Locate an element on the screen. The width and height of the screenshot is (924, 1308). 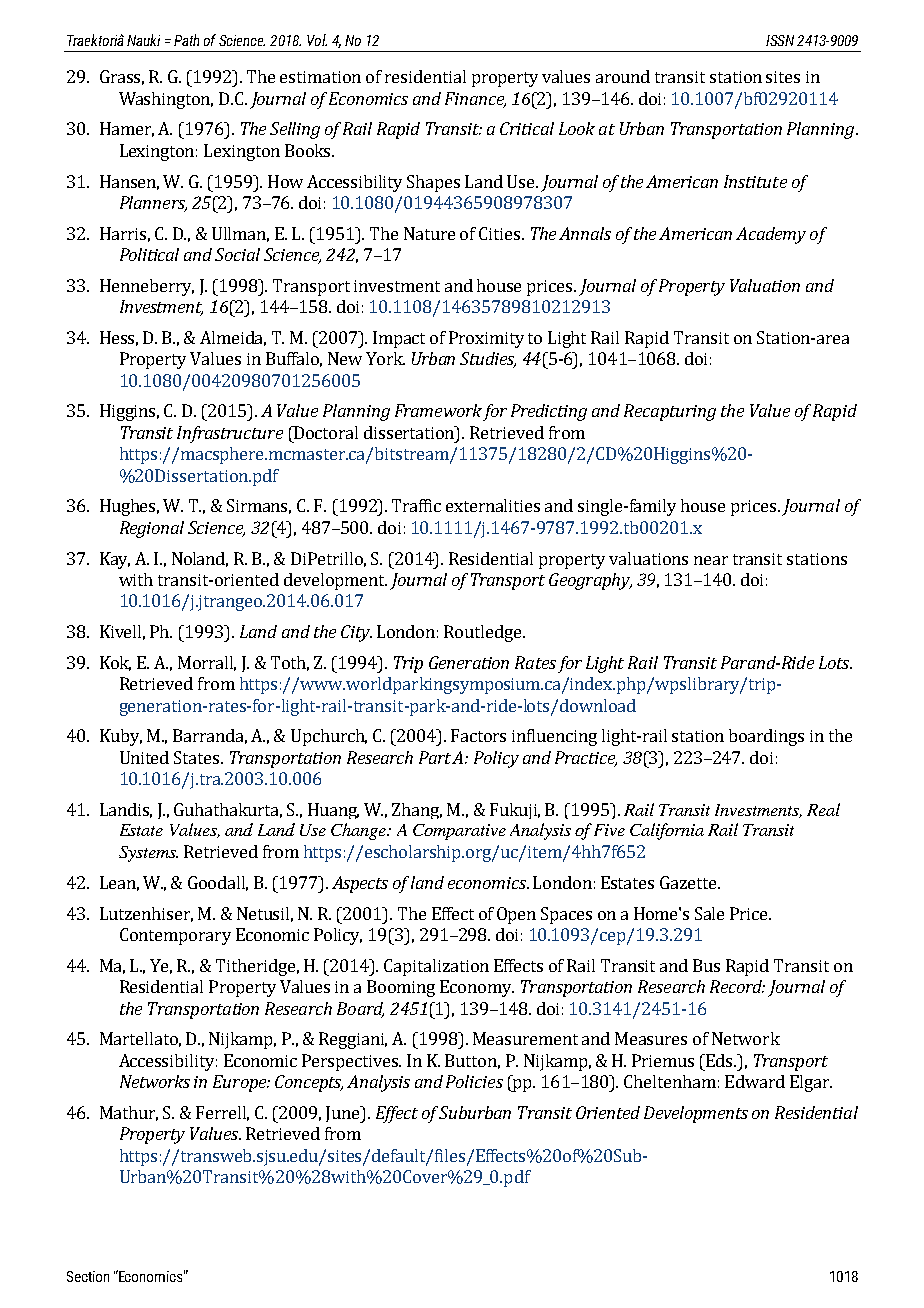
Contemporary is located at coordinates (175, 936).
